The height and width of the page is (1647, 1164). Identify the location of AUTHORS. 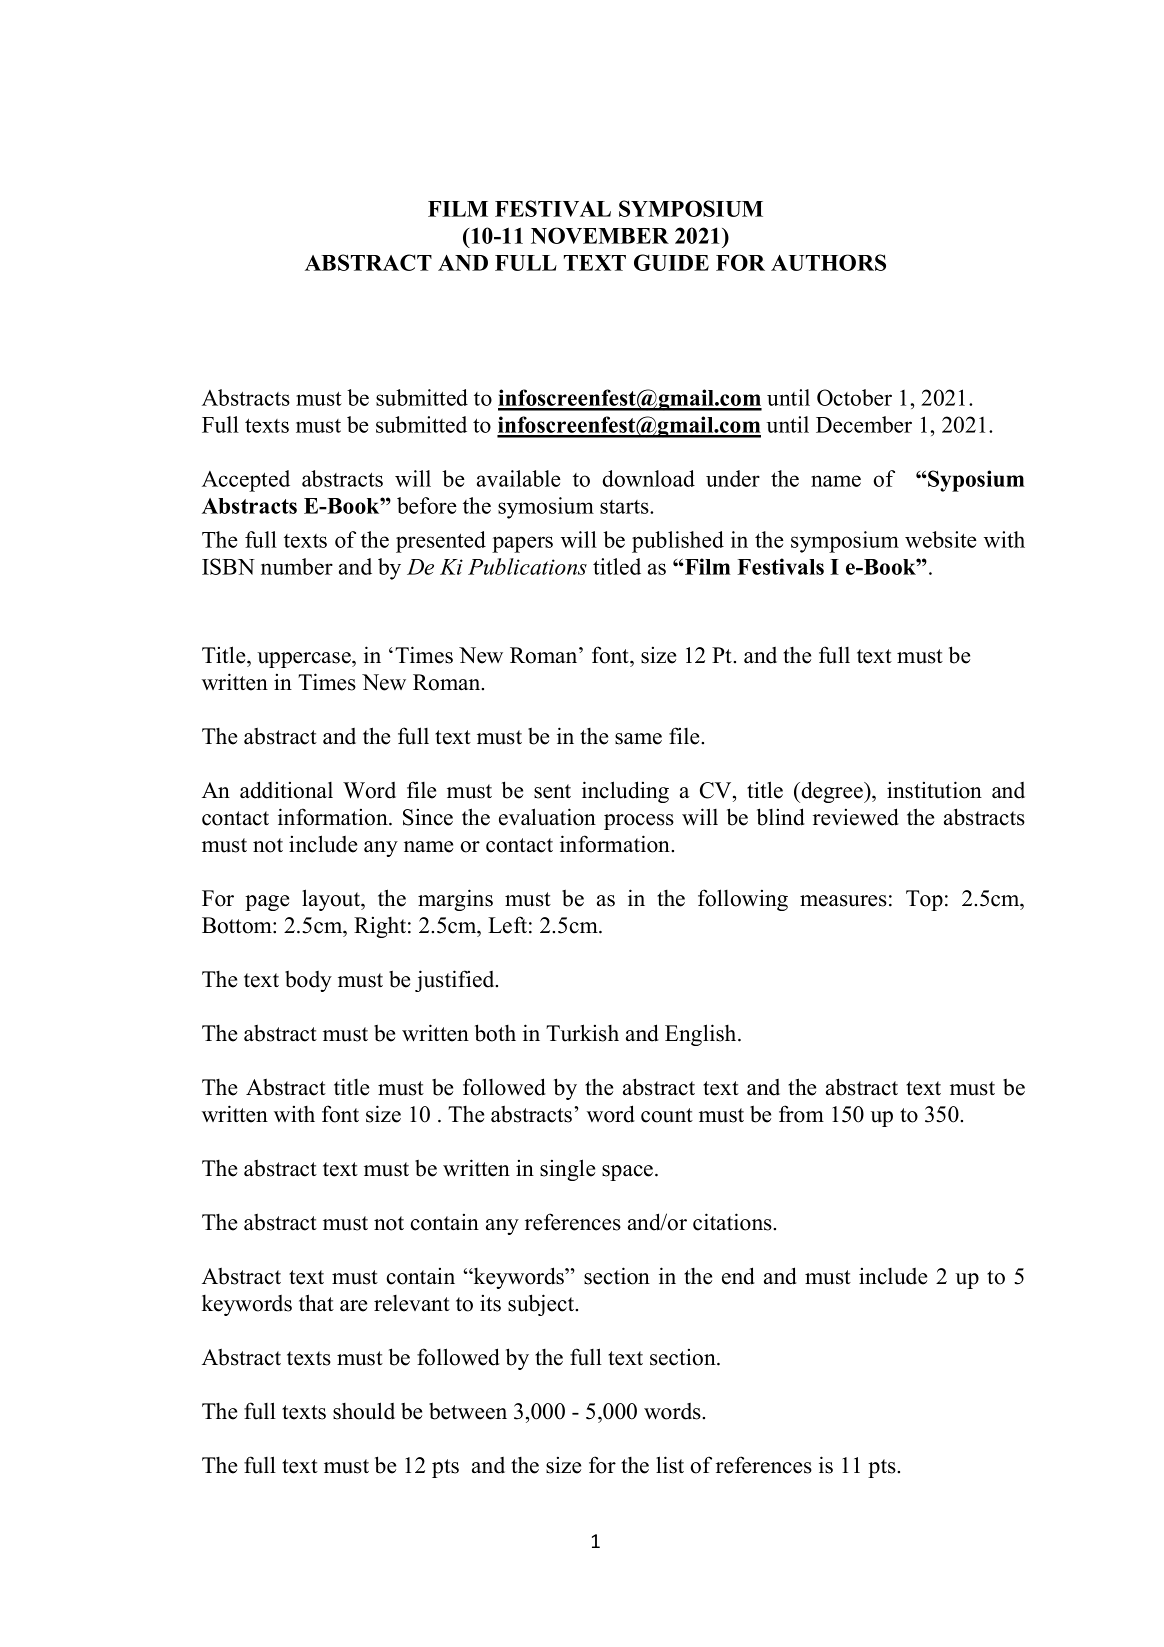
(828, 262).
